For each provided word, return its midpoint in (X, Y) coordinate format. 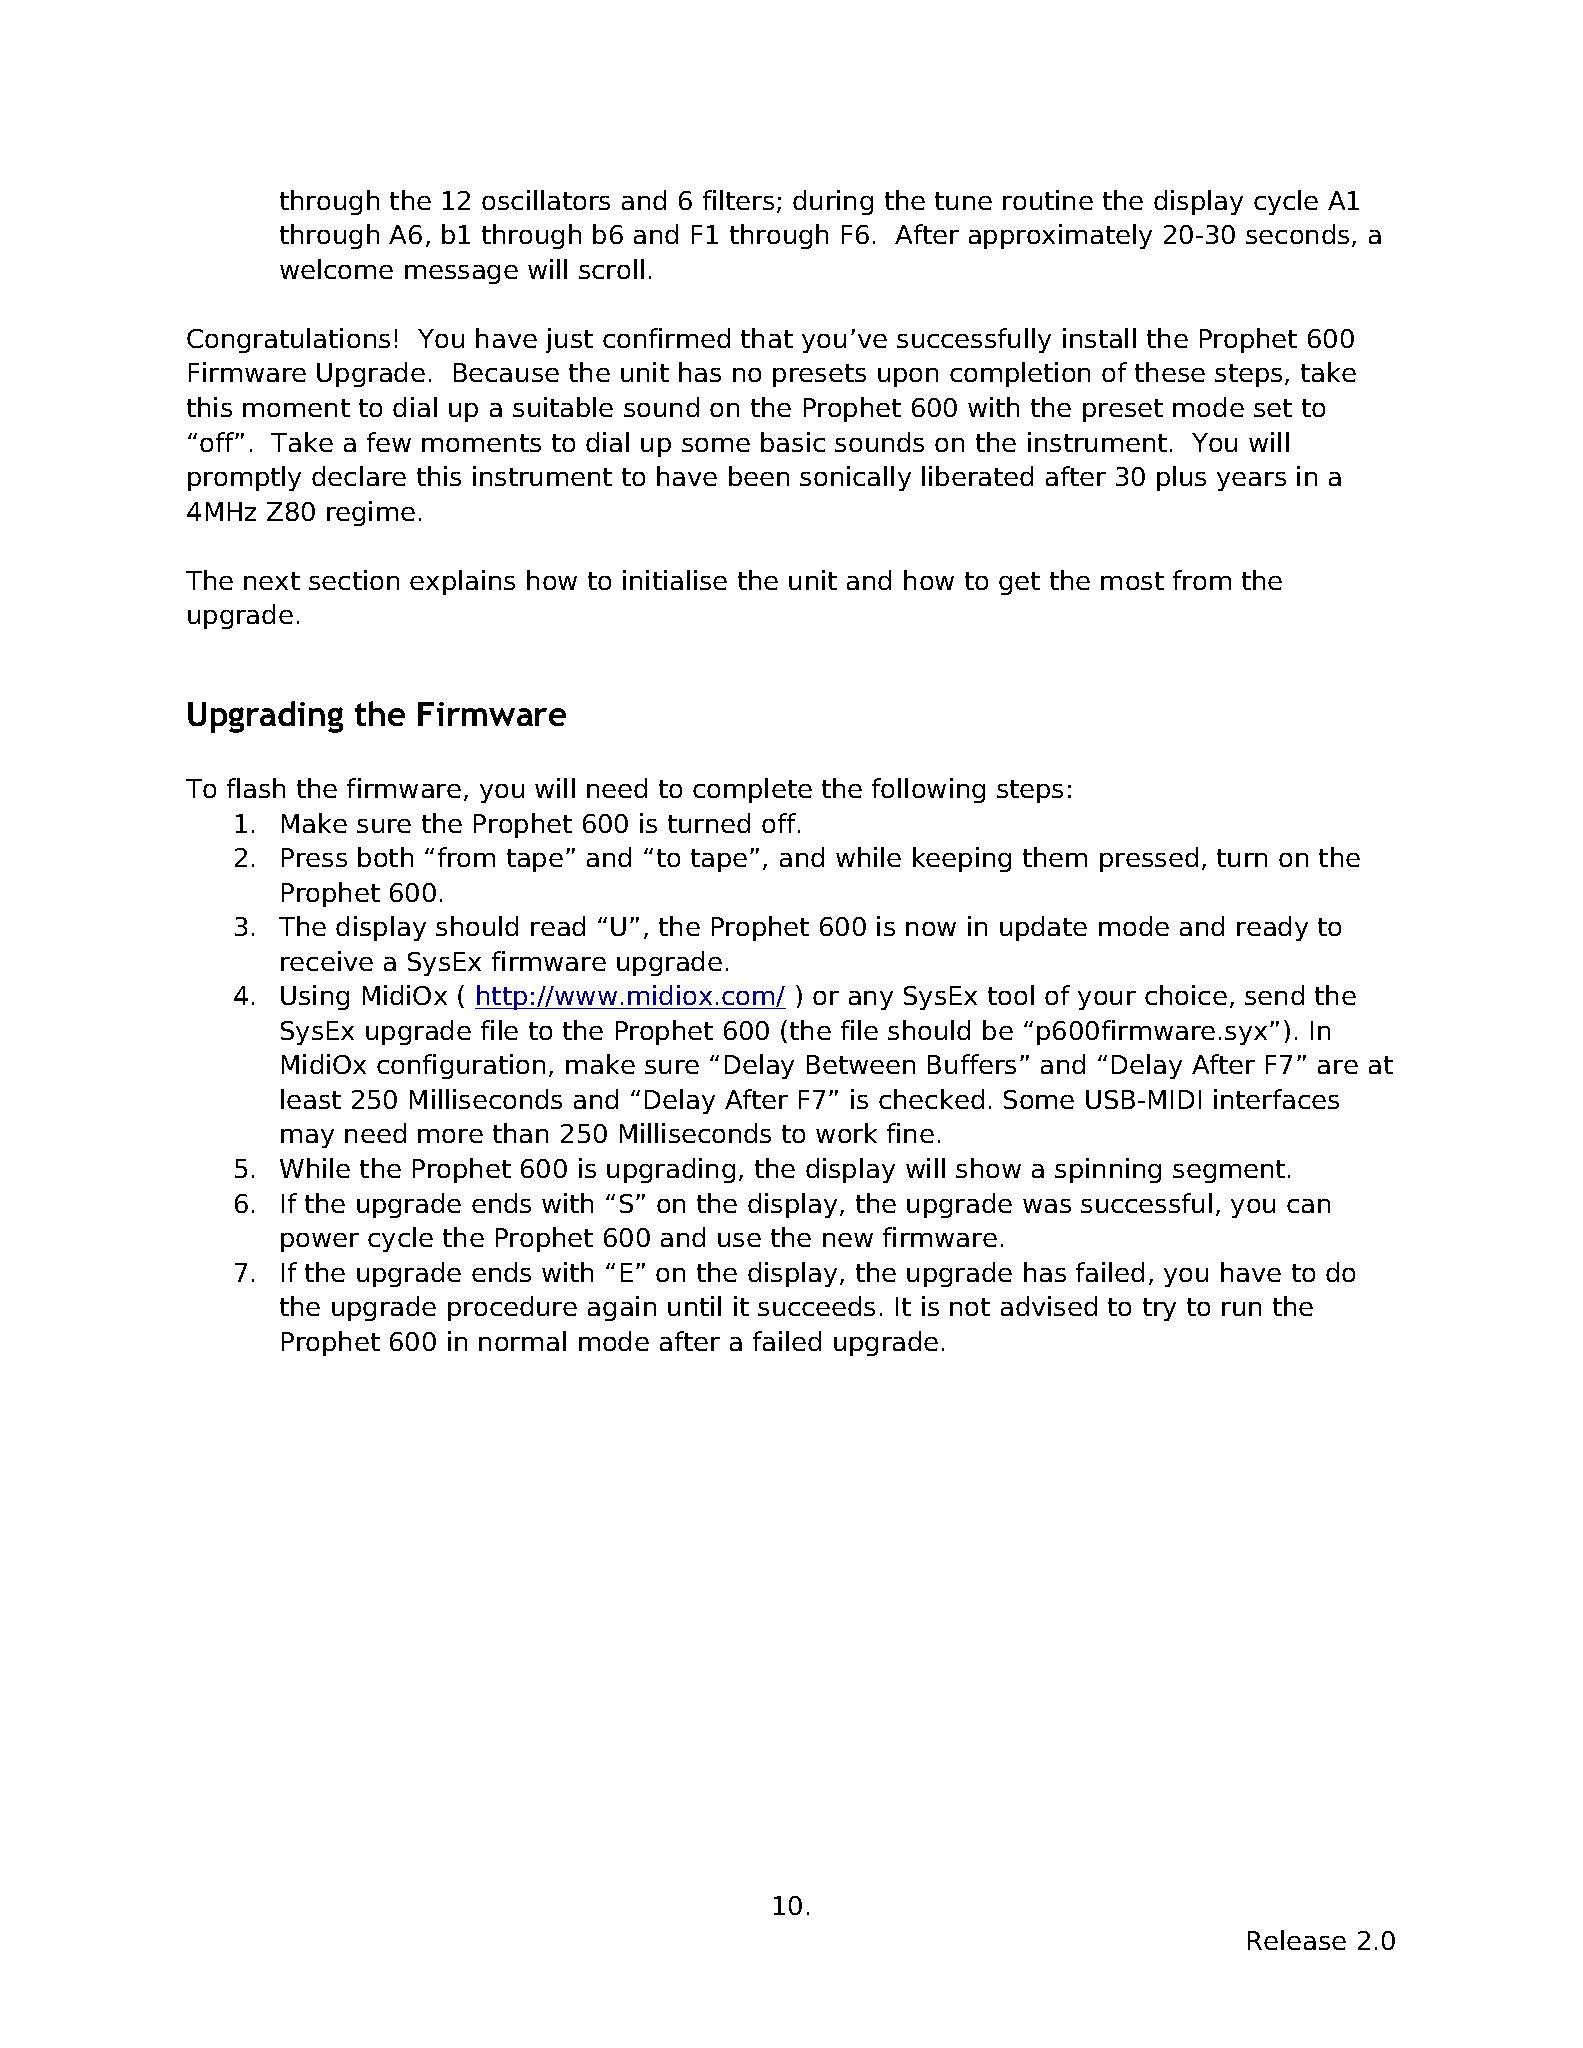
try (1159, 1309)
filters (738, 200)
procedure (512, 1308)
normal (522, 1341)
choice (1186, 995)
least (311, 1099)
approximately (1060, 236)
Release (1297, 1940)
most (1132, 581)
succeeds (816, 1306)
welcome (336, 269)
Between (861, 1064)
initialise (675, 580)
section (354, 580)
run (1241, 1309)
